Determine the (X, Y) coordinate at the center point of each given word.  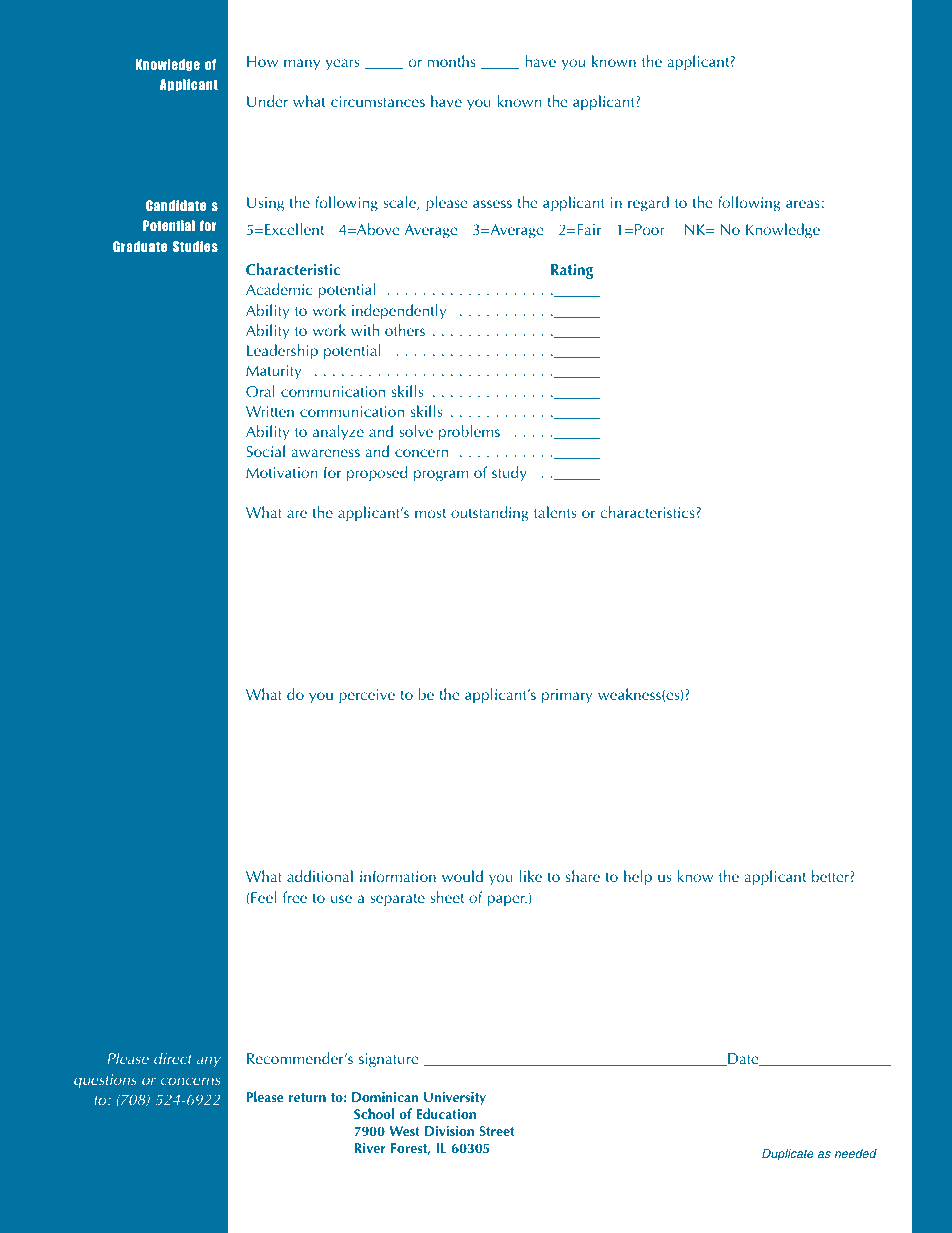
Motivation (281, 472)
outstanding (490, 514)
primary (567, 696)
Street (497, 1131)
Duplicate (788, 1155)
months (452, 61)
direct (173, 1058)
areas (803, 204)
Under (267, 101)
